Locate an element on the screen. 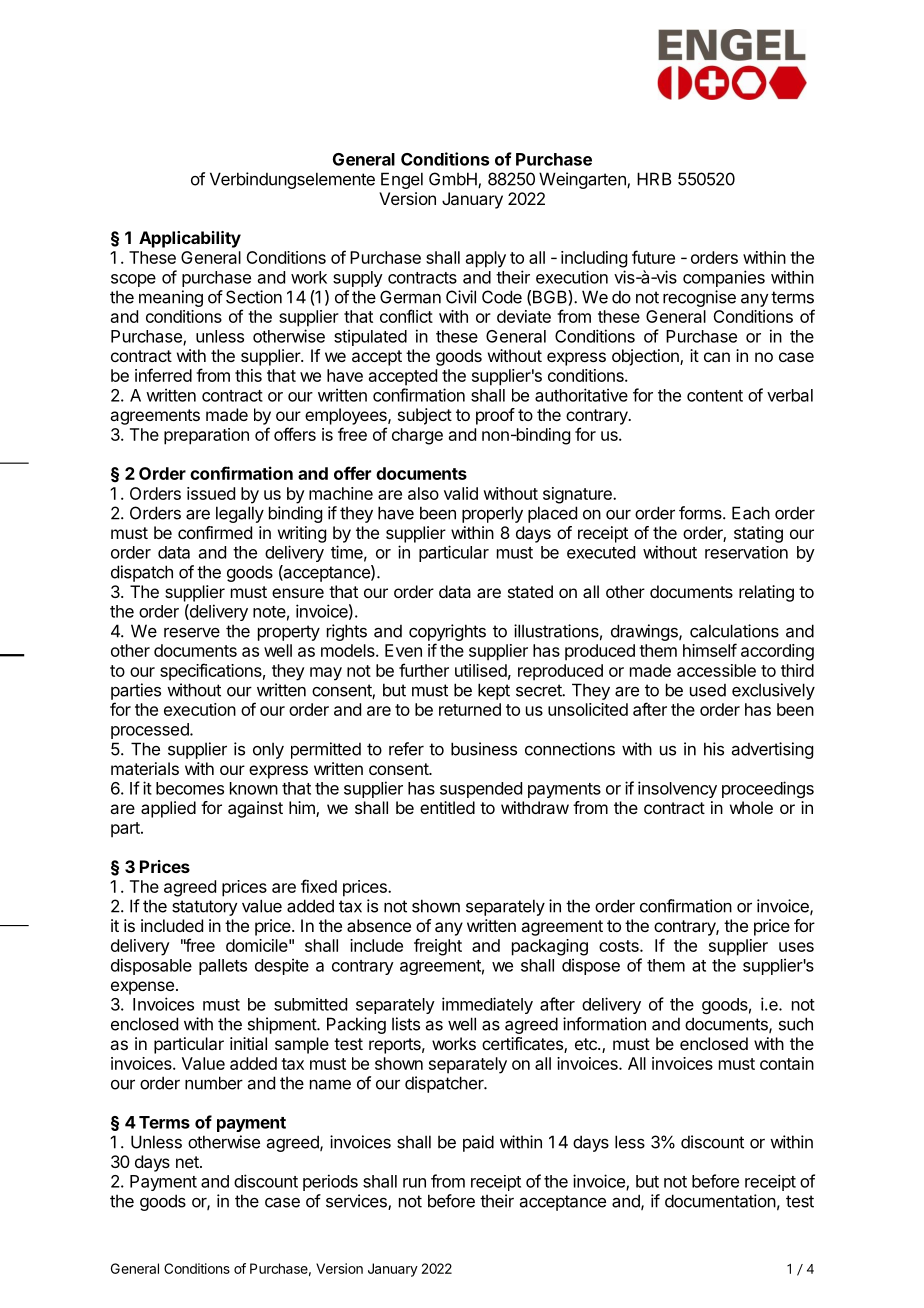 This screenshot has height=1308, width=924. HRB is located at coordinates (654, 179).
